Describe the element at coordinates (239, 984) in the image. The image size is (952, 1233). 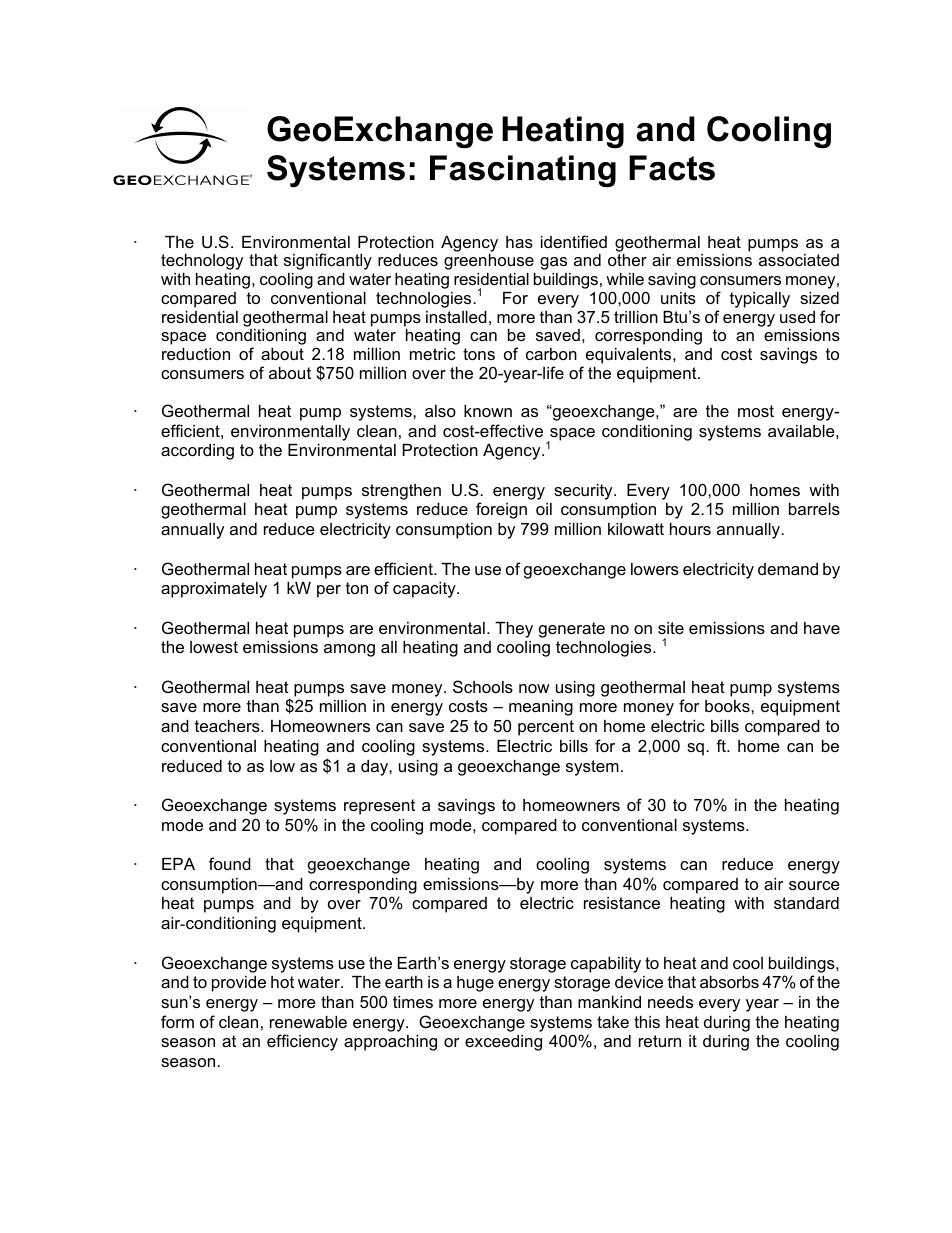
I see `provide` at that location.
